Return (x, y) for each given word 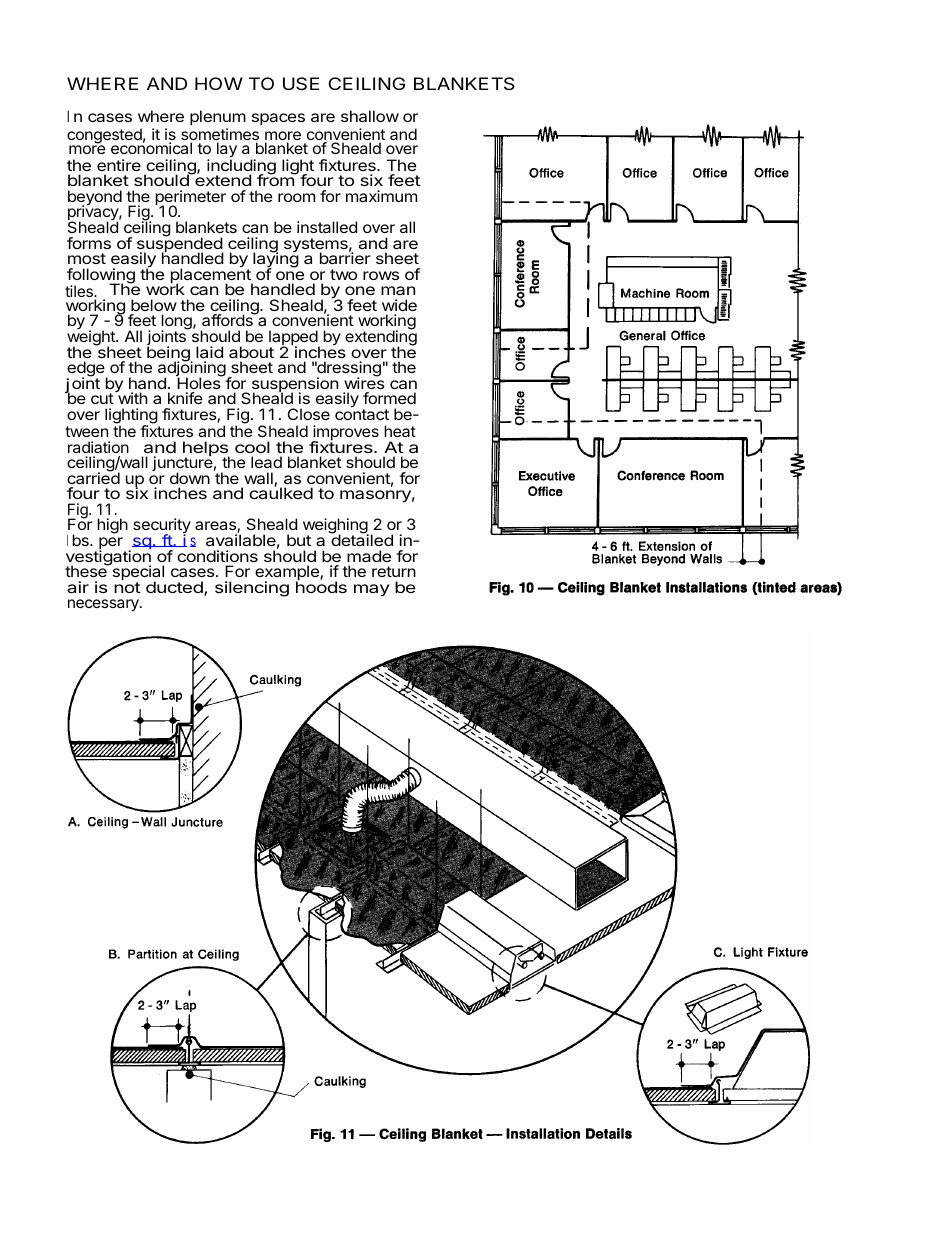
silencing (252, 589)
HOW (219, 83)
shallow (370, 116)
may (372, 590)
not (127, 587)
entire (119, 165)
